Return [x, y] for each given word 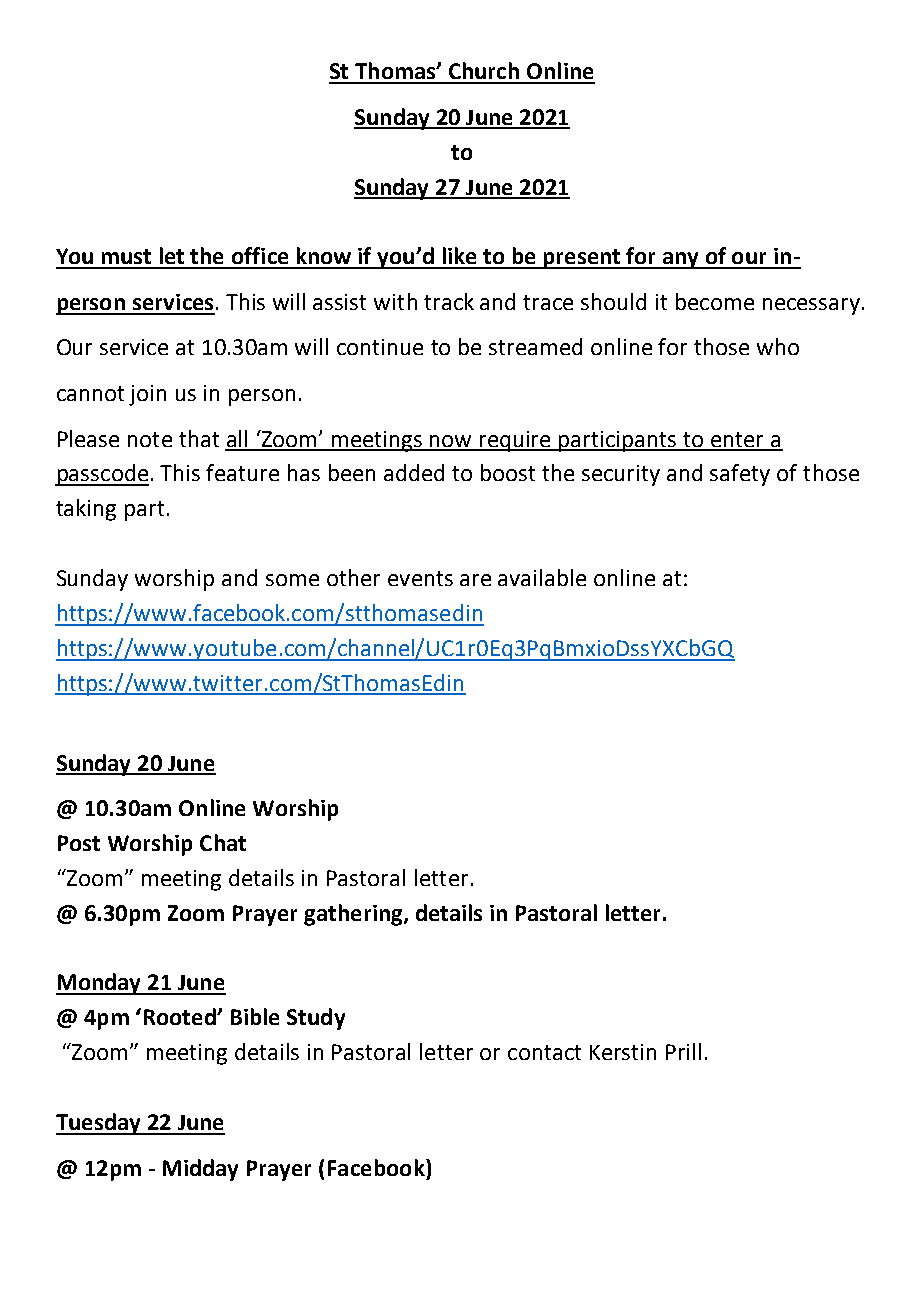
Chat [223, 842]
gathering [354, 915]
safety [740, 475]
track [449, 301]
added [414, 472]
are [475, 580]
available [542, 577]
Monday [100, 984]
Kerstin [623, 1052]
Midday [200, 1170]
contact [544, 1052]
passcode [102, 475]
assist [339, 302]
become [715, 301]
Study [316, 1019]
